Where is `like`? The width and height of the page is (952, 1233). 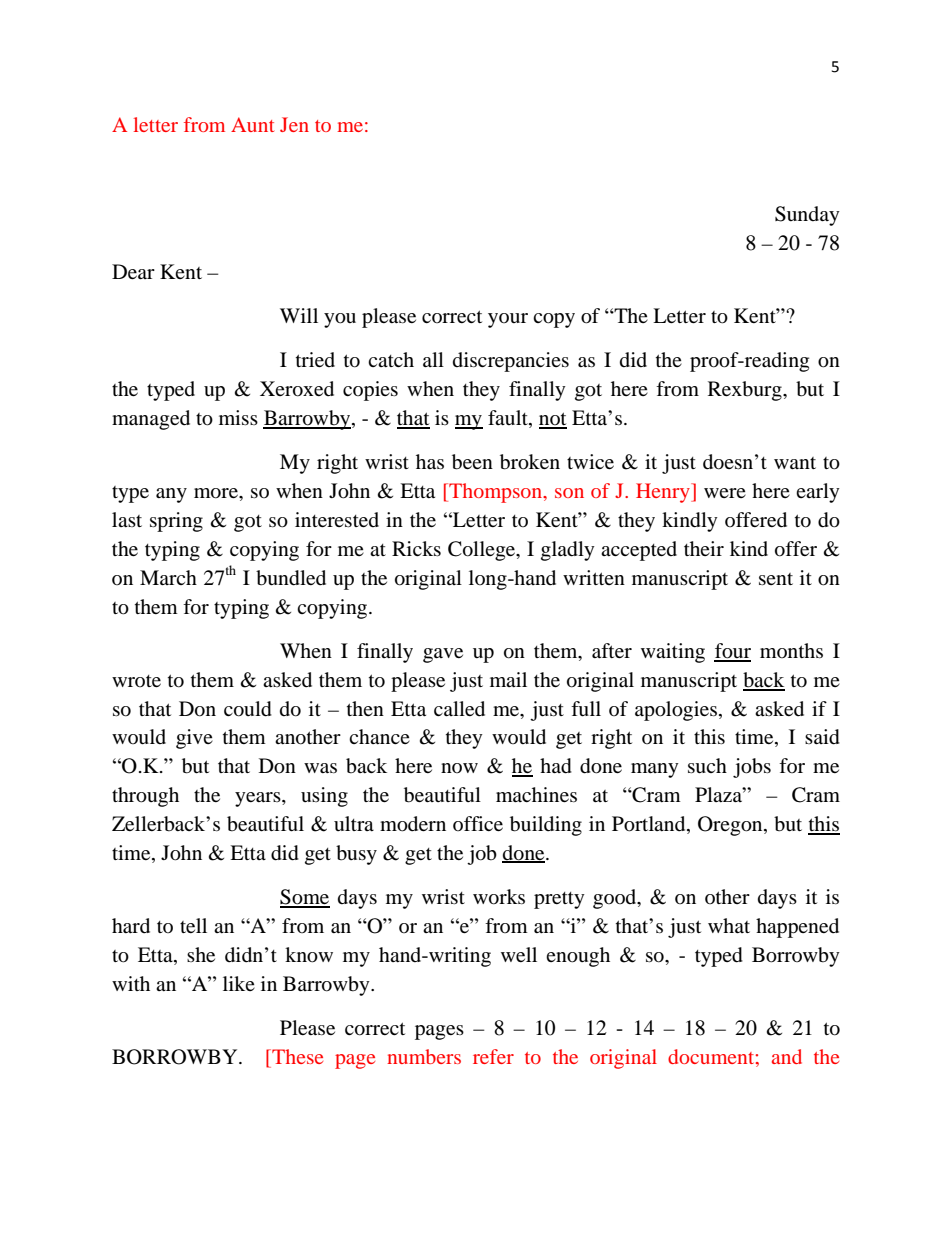
like is located at coordinates (239, 983).
